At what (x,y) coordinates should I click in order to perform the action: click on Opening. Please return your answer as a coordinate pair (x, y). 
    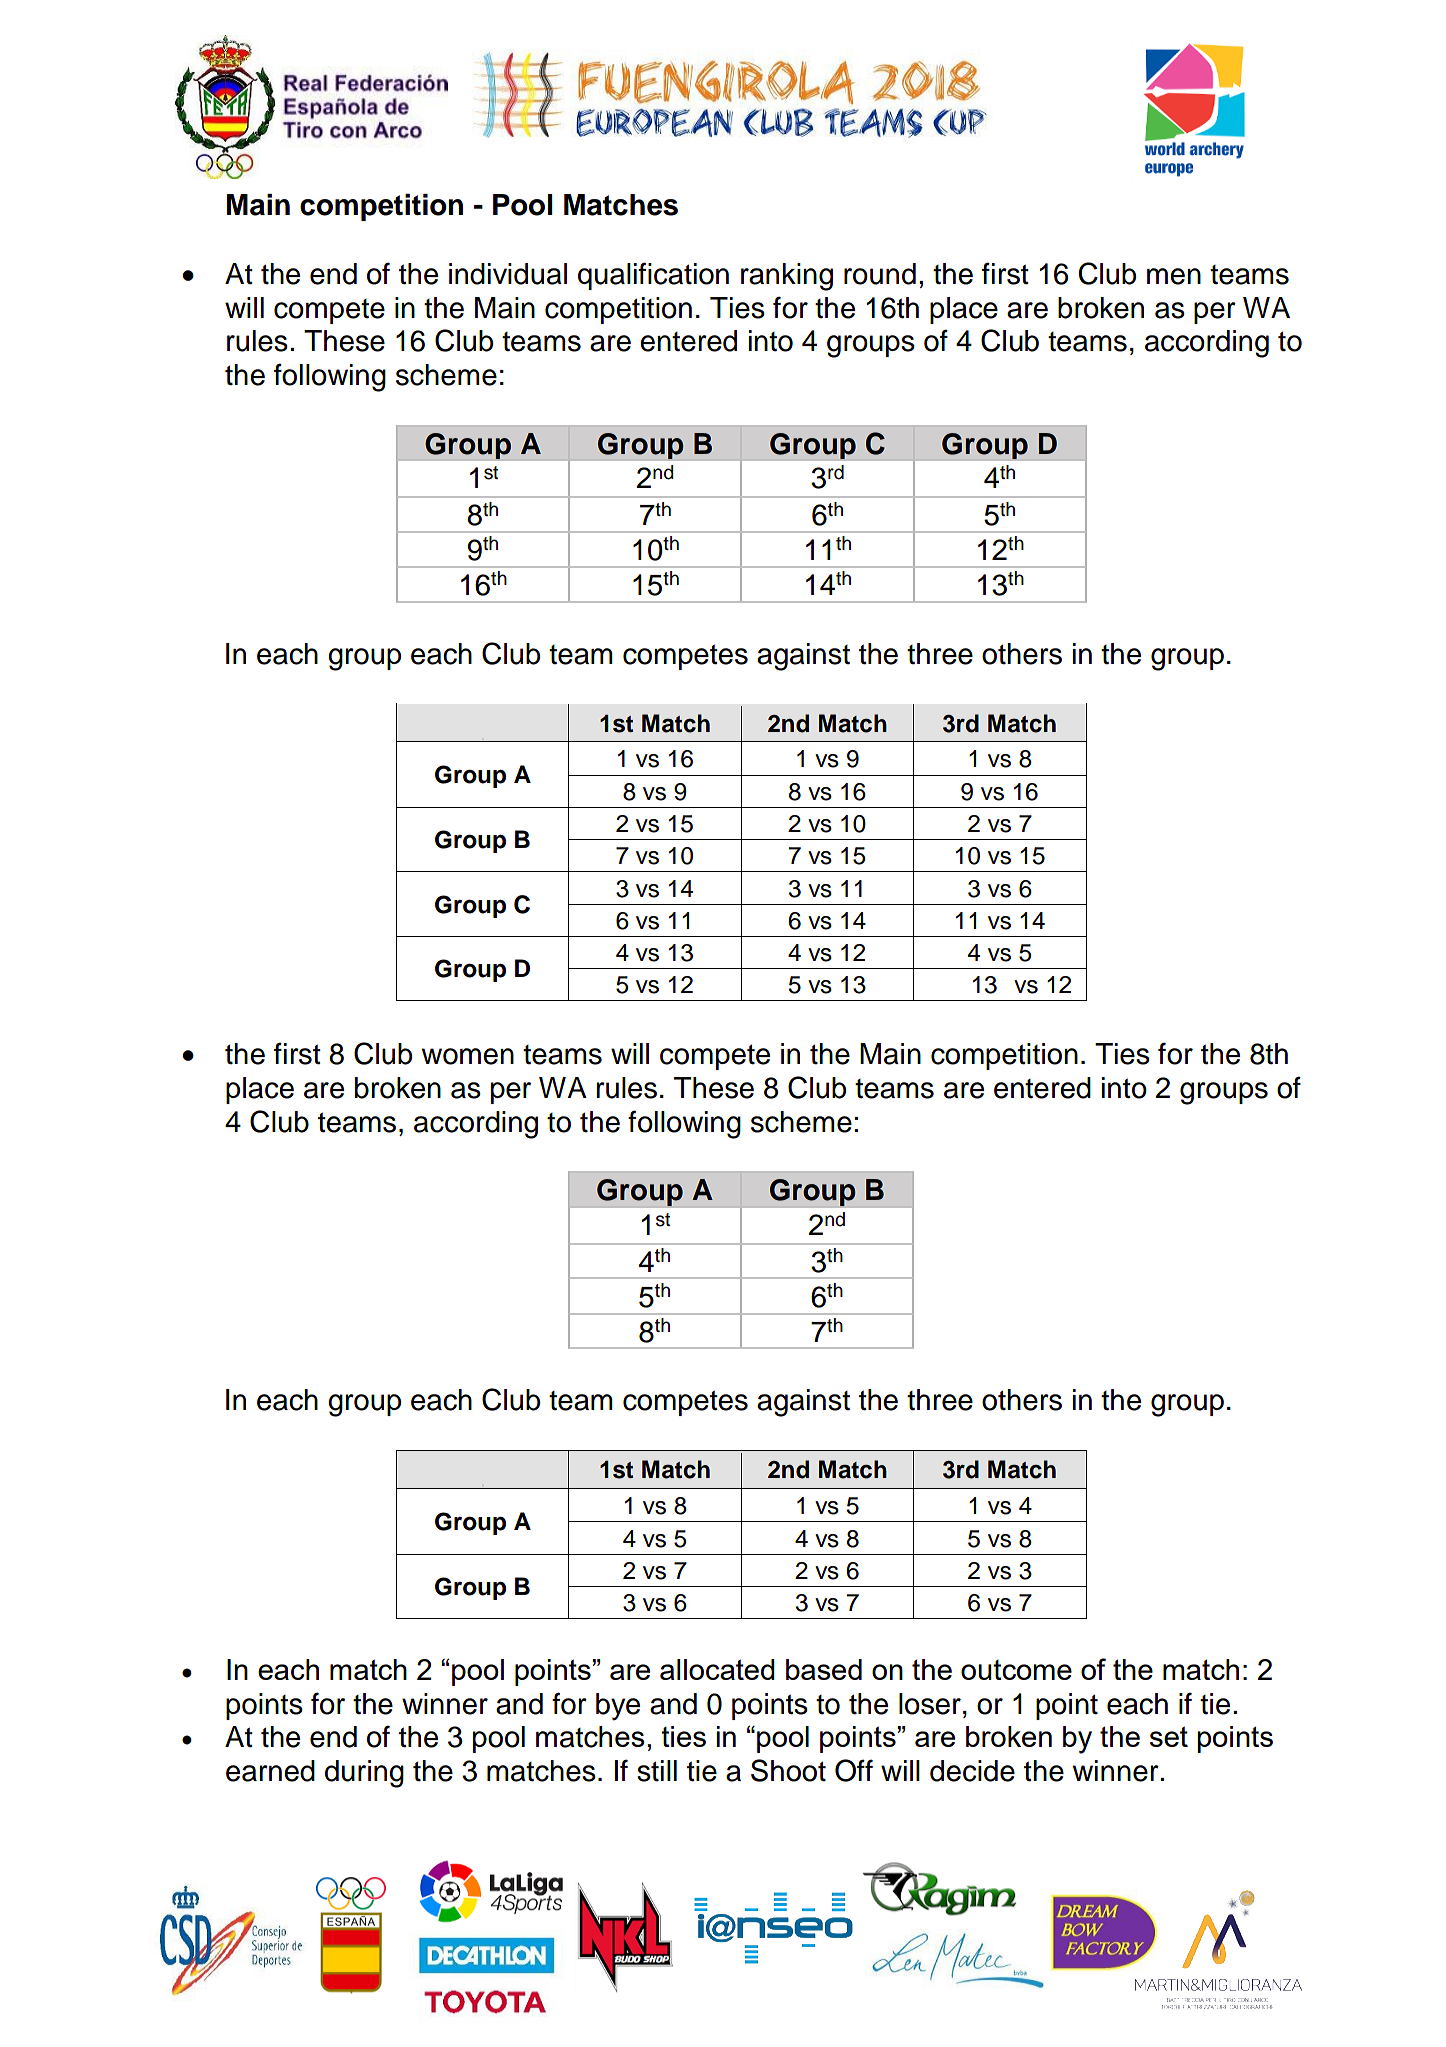
    Looking at the image, I should click on (710, 767).
